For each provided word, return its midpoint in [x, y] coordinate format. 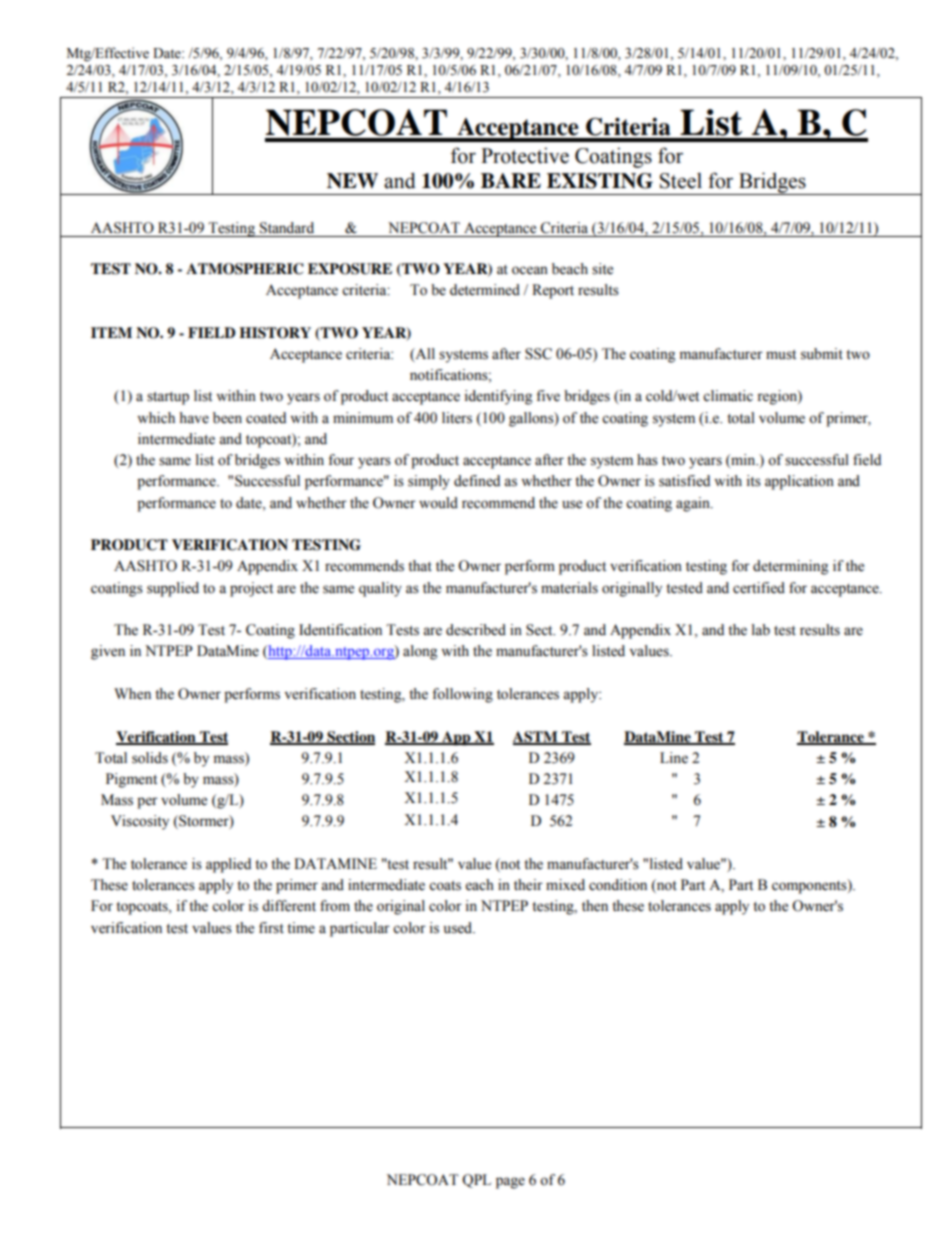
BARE [511, 180]
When [132, 694]
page [510, 1183]
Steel [681, 181]
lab [761, 630]
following [462, 695]
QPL [476, 1181]
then [595, 906]
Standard [287, 228]
